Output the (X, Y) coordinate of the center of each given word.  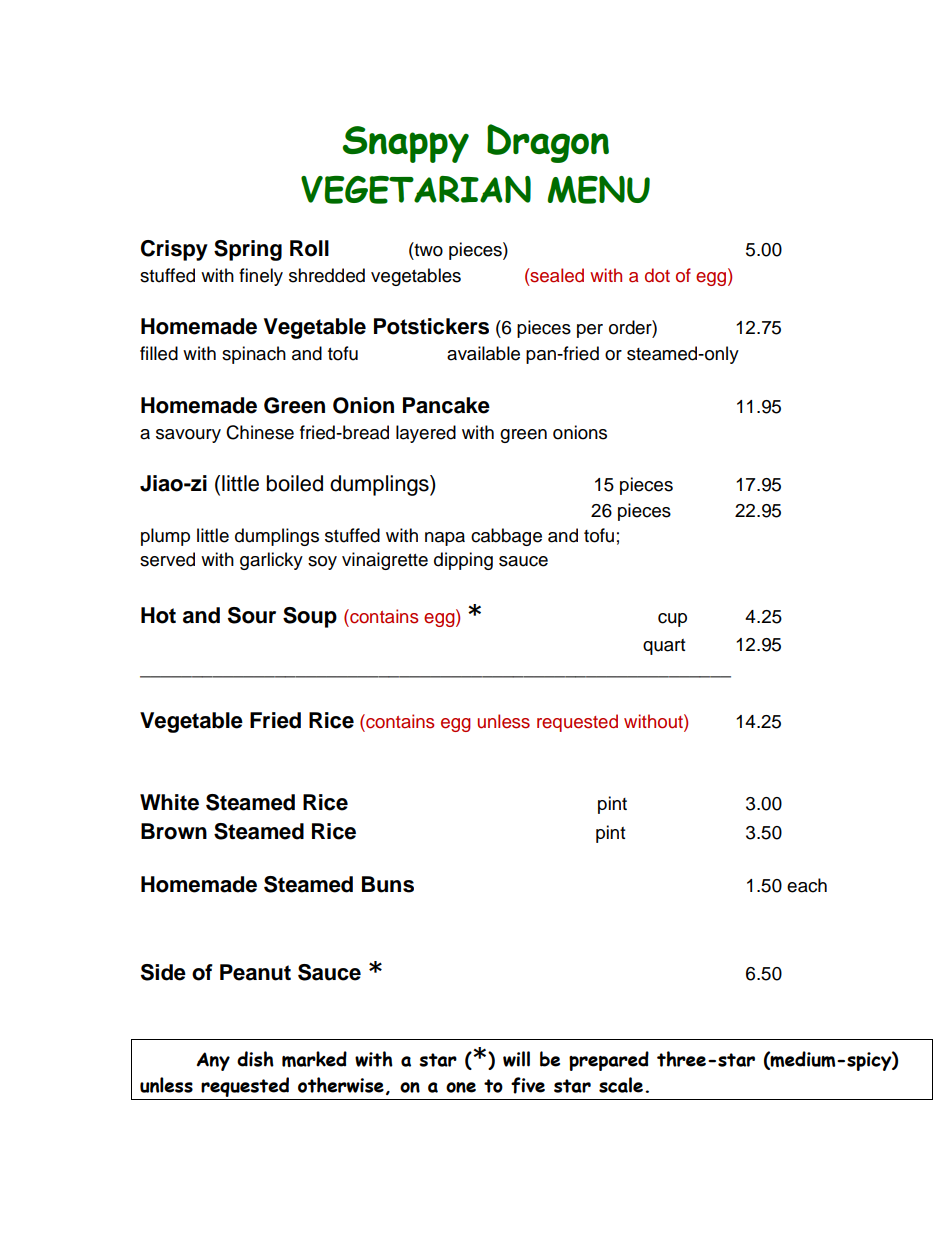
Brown (174, 831)
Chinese (260, 432)
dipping (463, 561)
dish (255, 1059)
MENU (598, 190)
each (807, 885)
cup (672, 620)
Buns (388, 884)
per (590, 331)
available (483, 353)
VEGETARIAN (416, 190)
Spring (248, 250)
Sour (252, 615)
